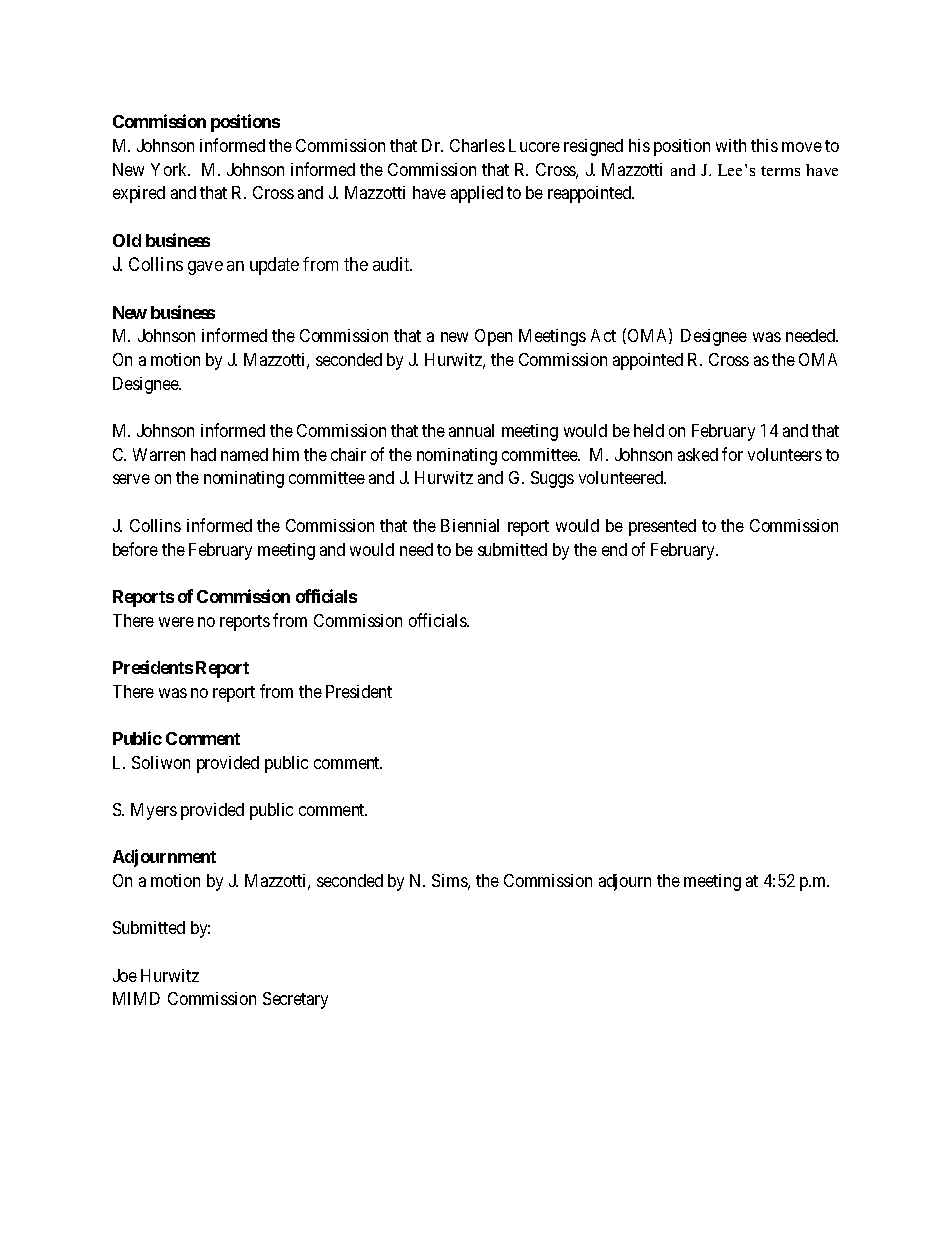 The image size is (952, 1233). What do you see at coordinates (470, 525) in the image?
I see `Biennial` at bounding box center [470, 525].
